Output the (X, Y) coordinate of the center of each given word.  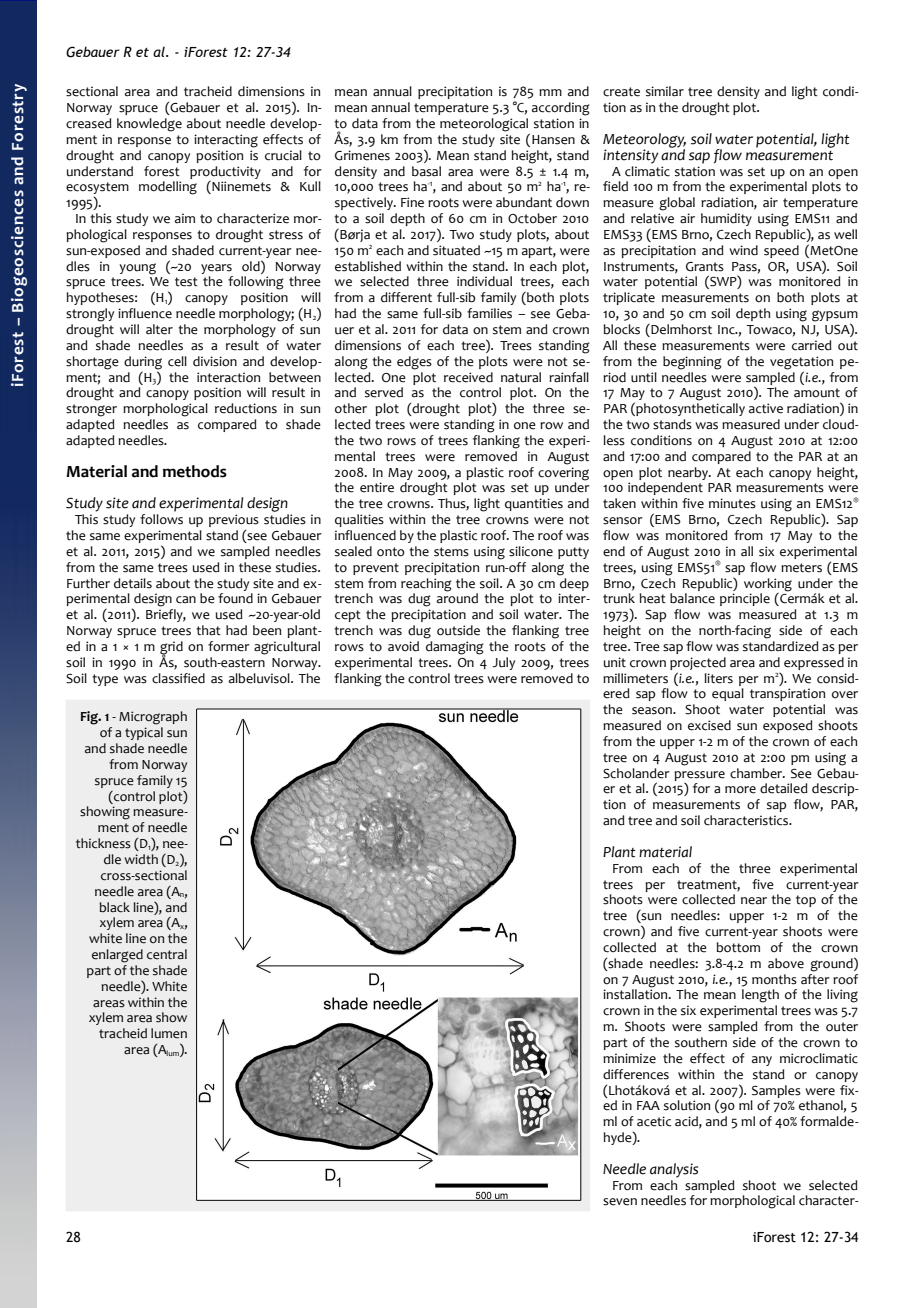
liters (718, 678)
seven (620, 1202)
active (766, 408)
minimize (629, 1058)
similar (665, 91)
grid (171, 649)
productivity (225, 173)
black (114, 907)
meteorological (485, 126)
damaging (455, 648)
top (806, 901)
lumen (169, 1033)
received (468, 377)
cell (177, 361)
